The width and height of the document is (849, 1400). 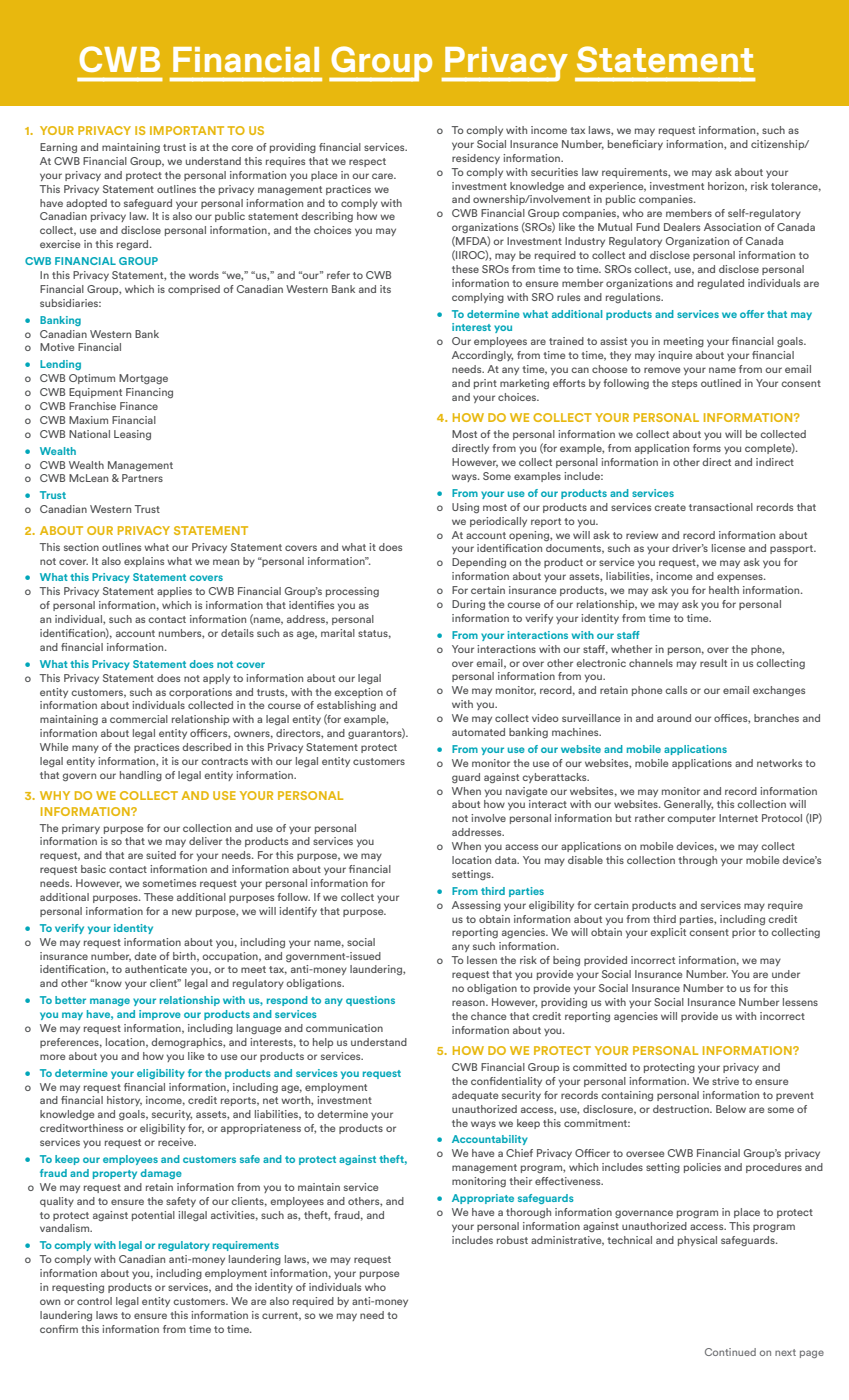 I want to click on residency, so click(x=476, y=159).
